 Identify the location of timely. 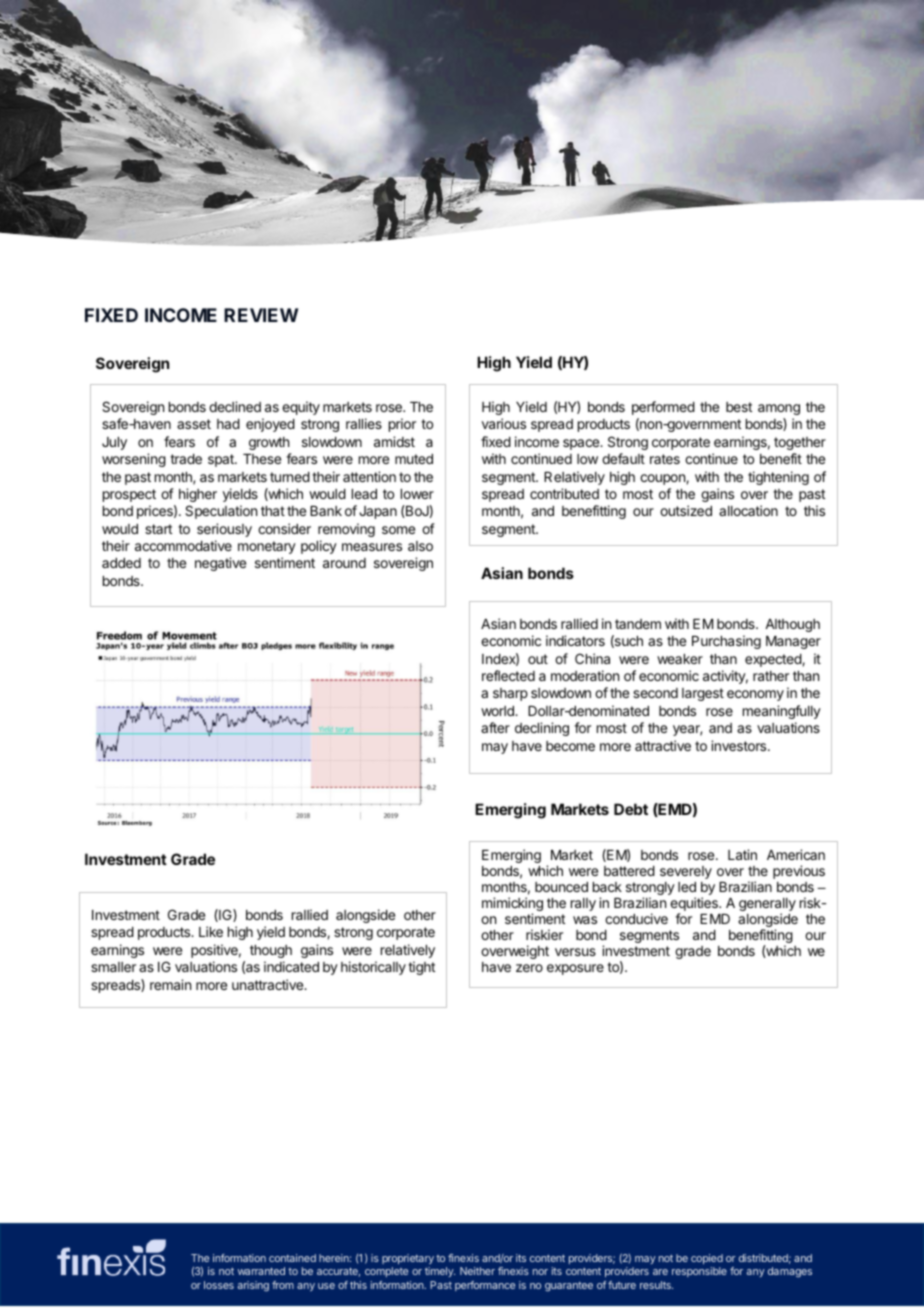
(440, 1272).
